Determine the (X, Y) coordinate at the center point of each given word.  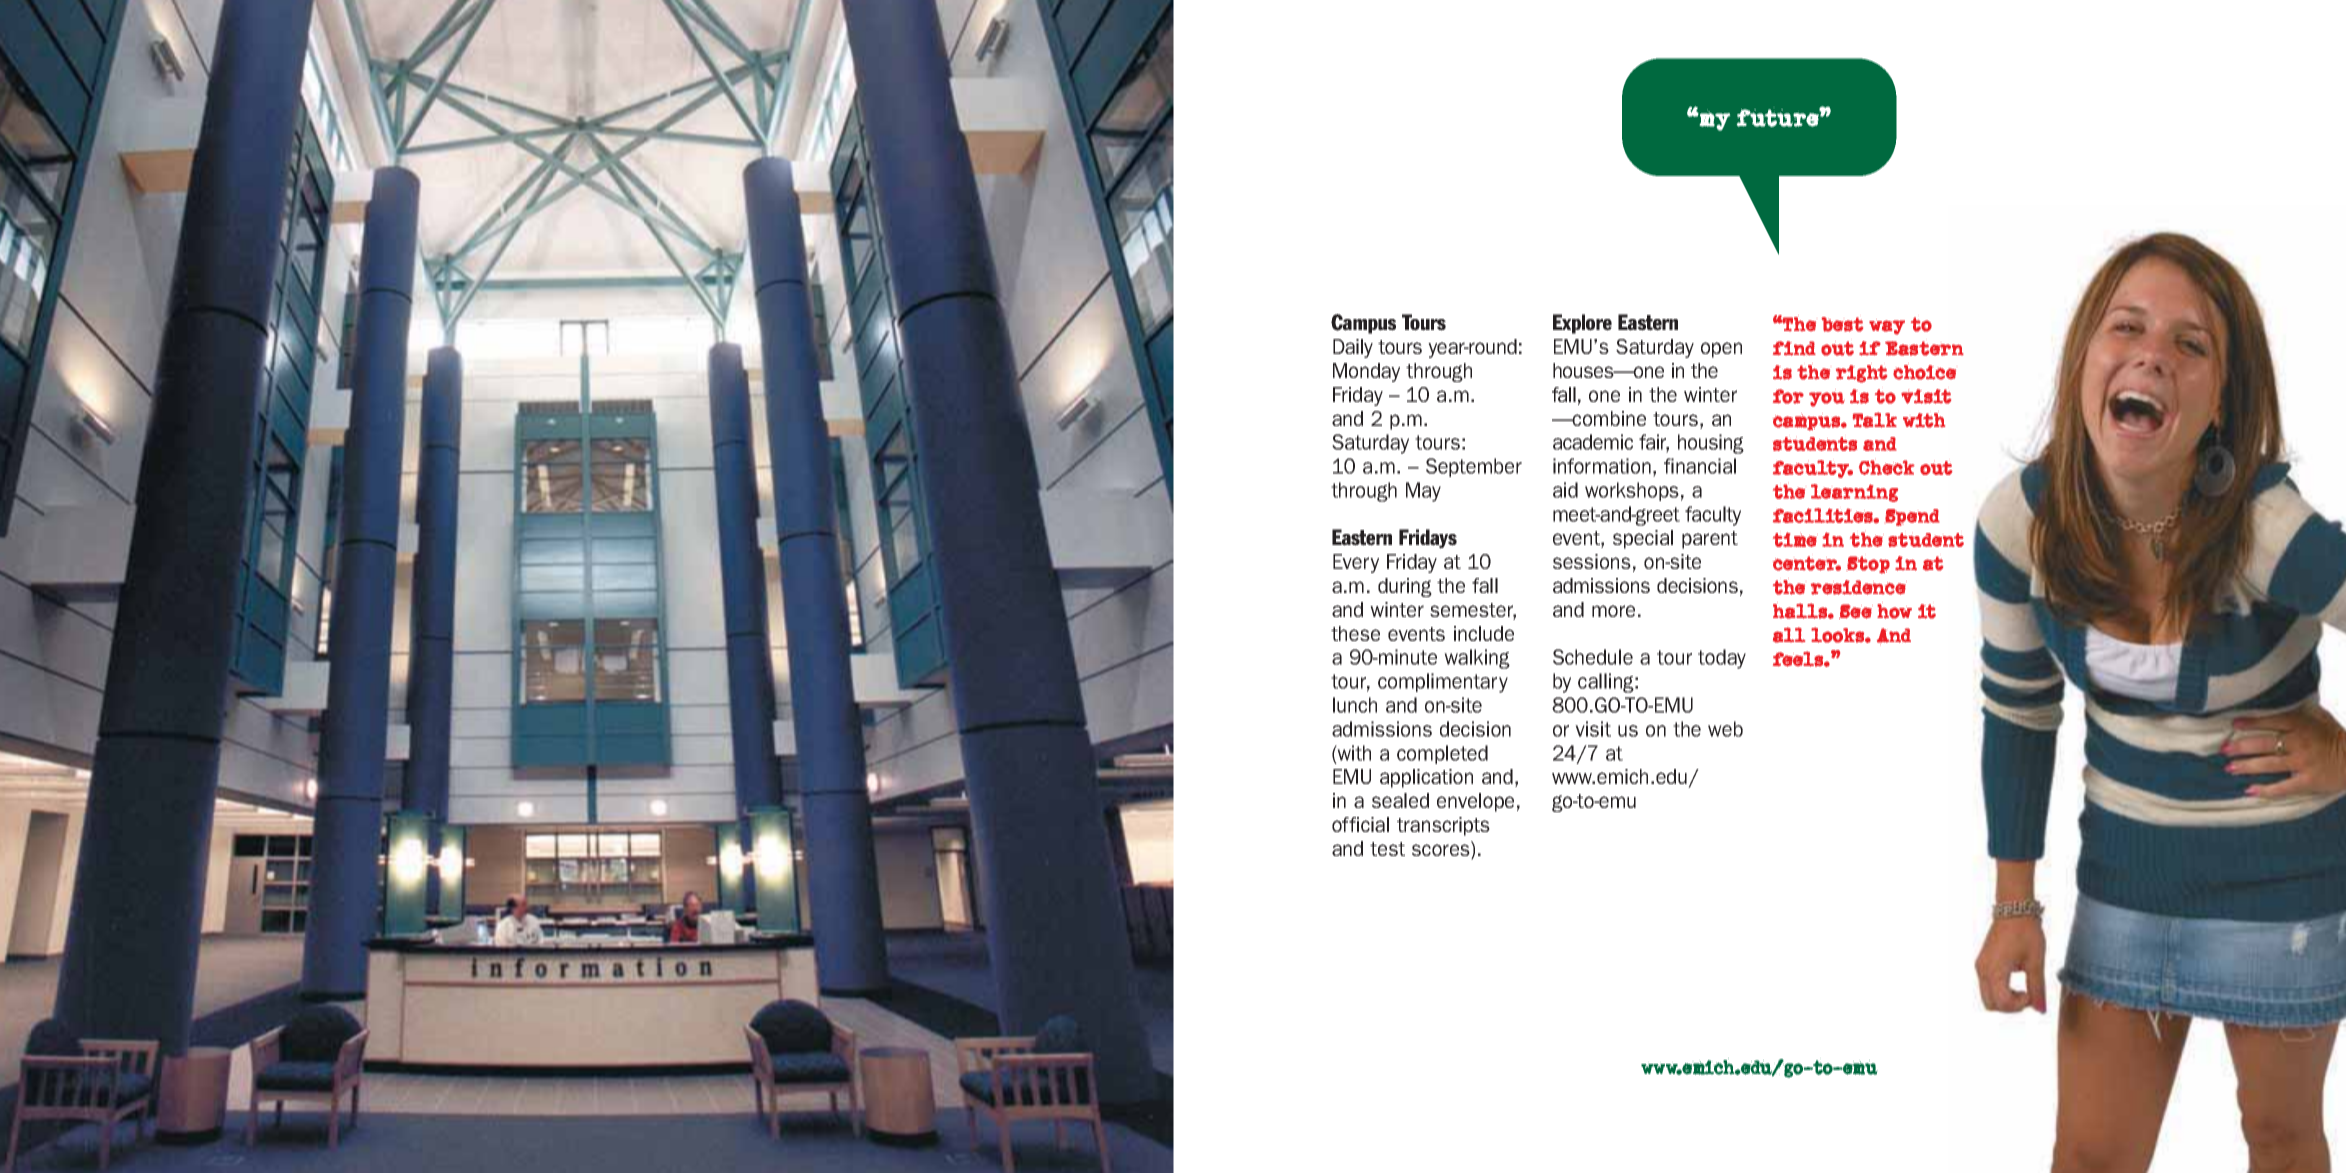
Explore (1582, 324)
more (1613, 611)
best (1842, 324)
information (1602, 466)
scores (1442, 850)
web (1725, 729)
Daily (1353, 348)
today (1722, 659)
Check (1887, 467)
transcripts (1443, 826)
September (1474, 467)
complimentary (1443, 683)
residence (1859, 587)
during (1405, 587)
